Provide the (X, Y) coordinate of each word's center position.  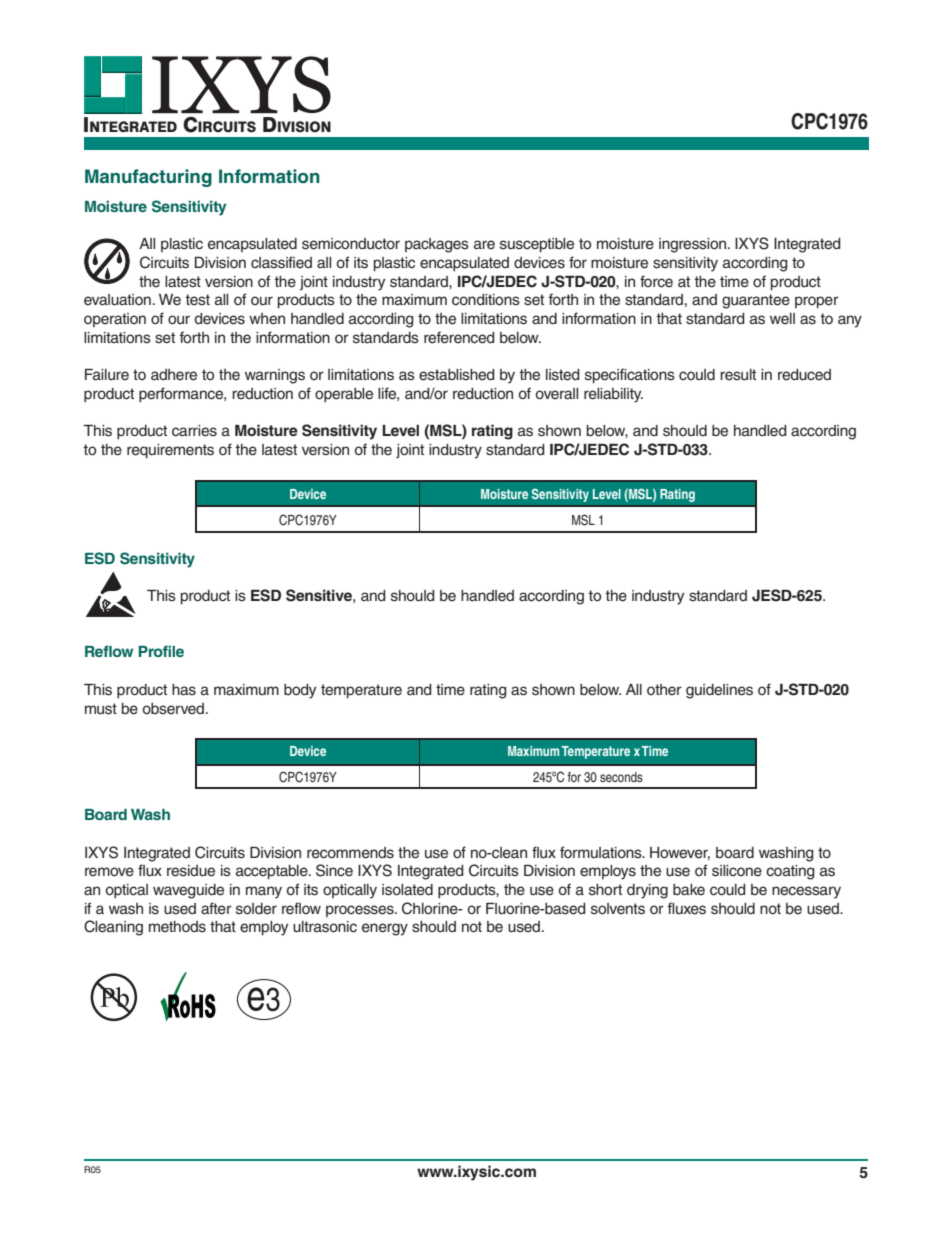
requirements (170, 451)
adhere (174, 375)
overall (557, 394)
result (738, 375)
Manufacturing (148, 178)
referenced (459, 337)
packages (437, 245)
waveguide (188, 891)
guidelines (719, 691)
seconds (621, 777)
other (664, 690)
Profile (161, 651)
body (300, 691)
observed (175, 709)
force (656, 281)
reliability (613, 395)
